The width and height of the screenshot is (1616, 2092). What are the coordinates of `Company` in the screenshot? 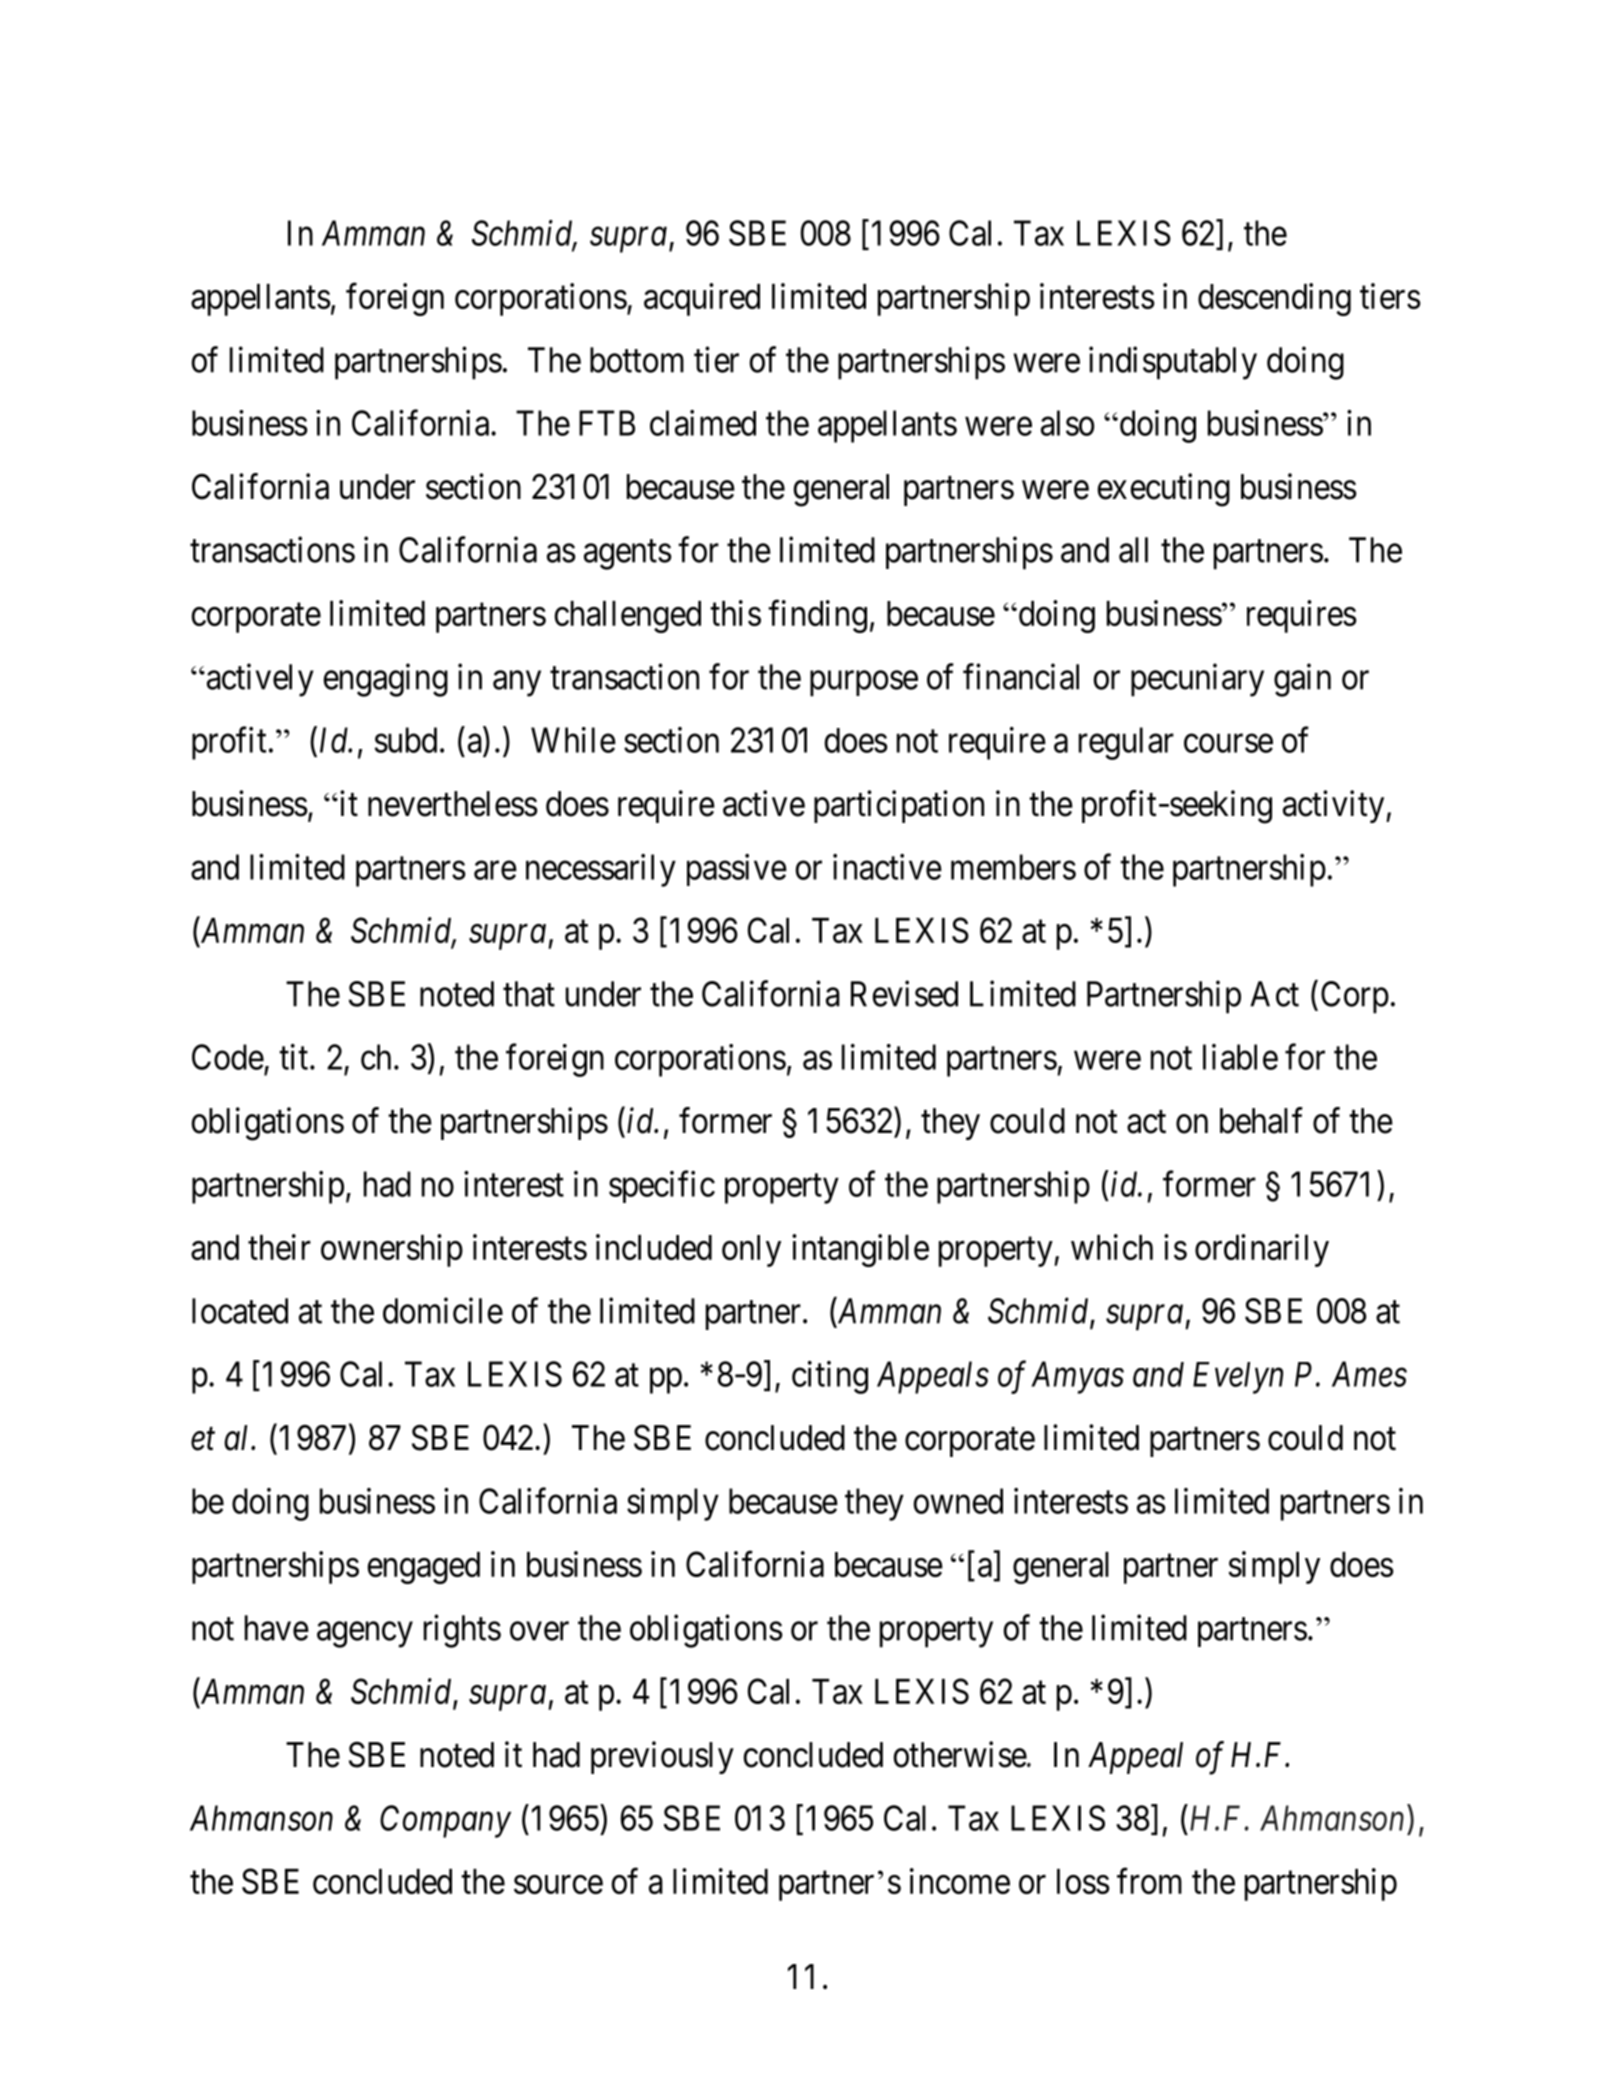 It's located at (445, 1821).
